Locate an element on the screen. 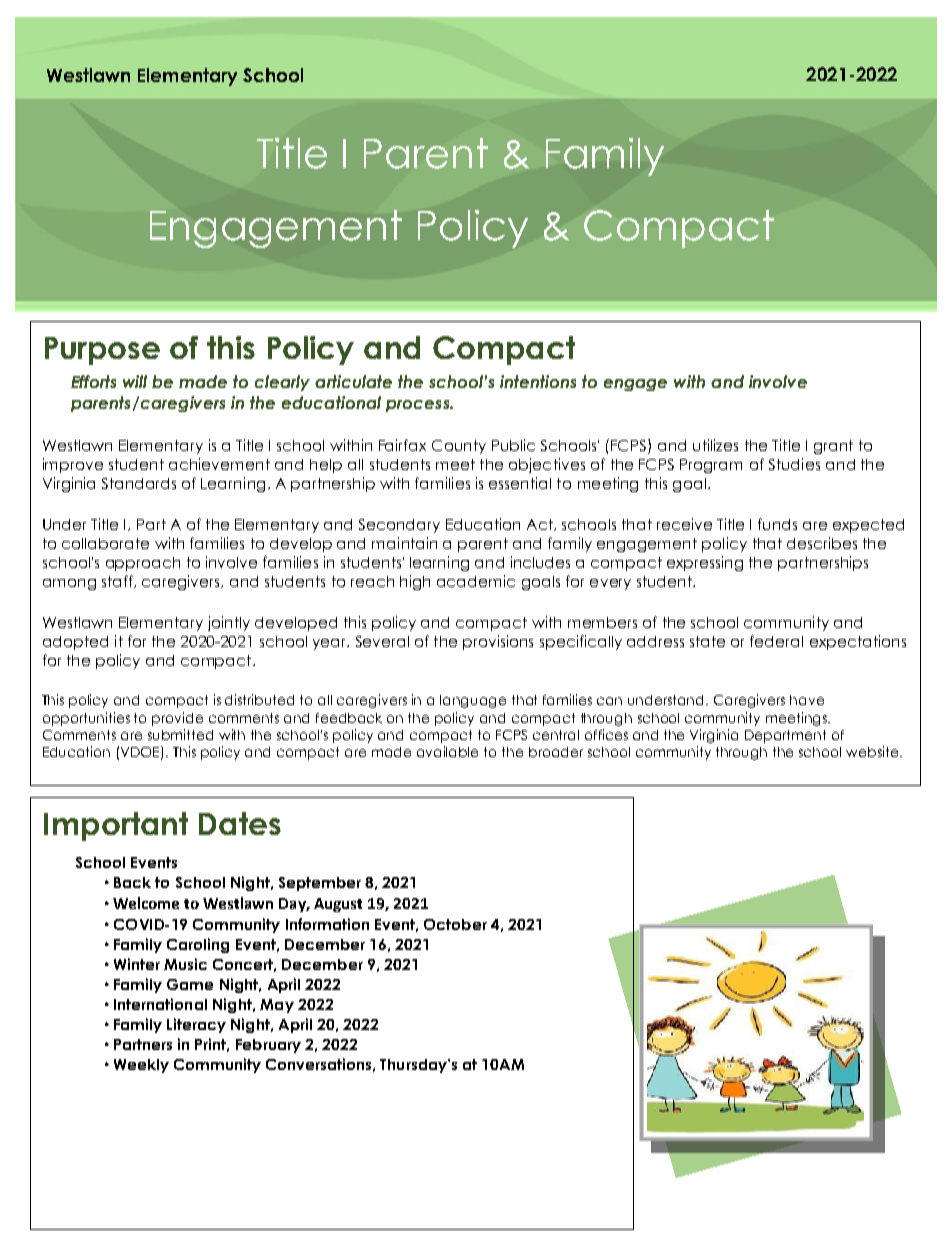 The image size is (952, 1233). approach is located at coordinates (143, 564).
